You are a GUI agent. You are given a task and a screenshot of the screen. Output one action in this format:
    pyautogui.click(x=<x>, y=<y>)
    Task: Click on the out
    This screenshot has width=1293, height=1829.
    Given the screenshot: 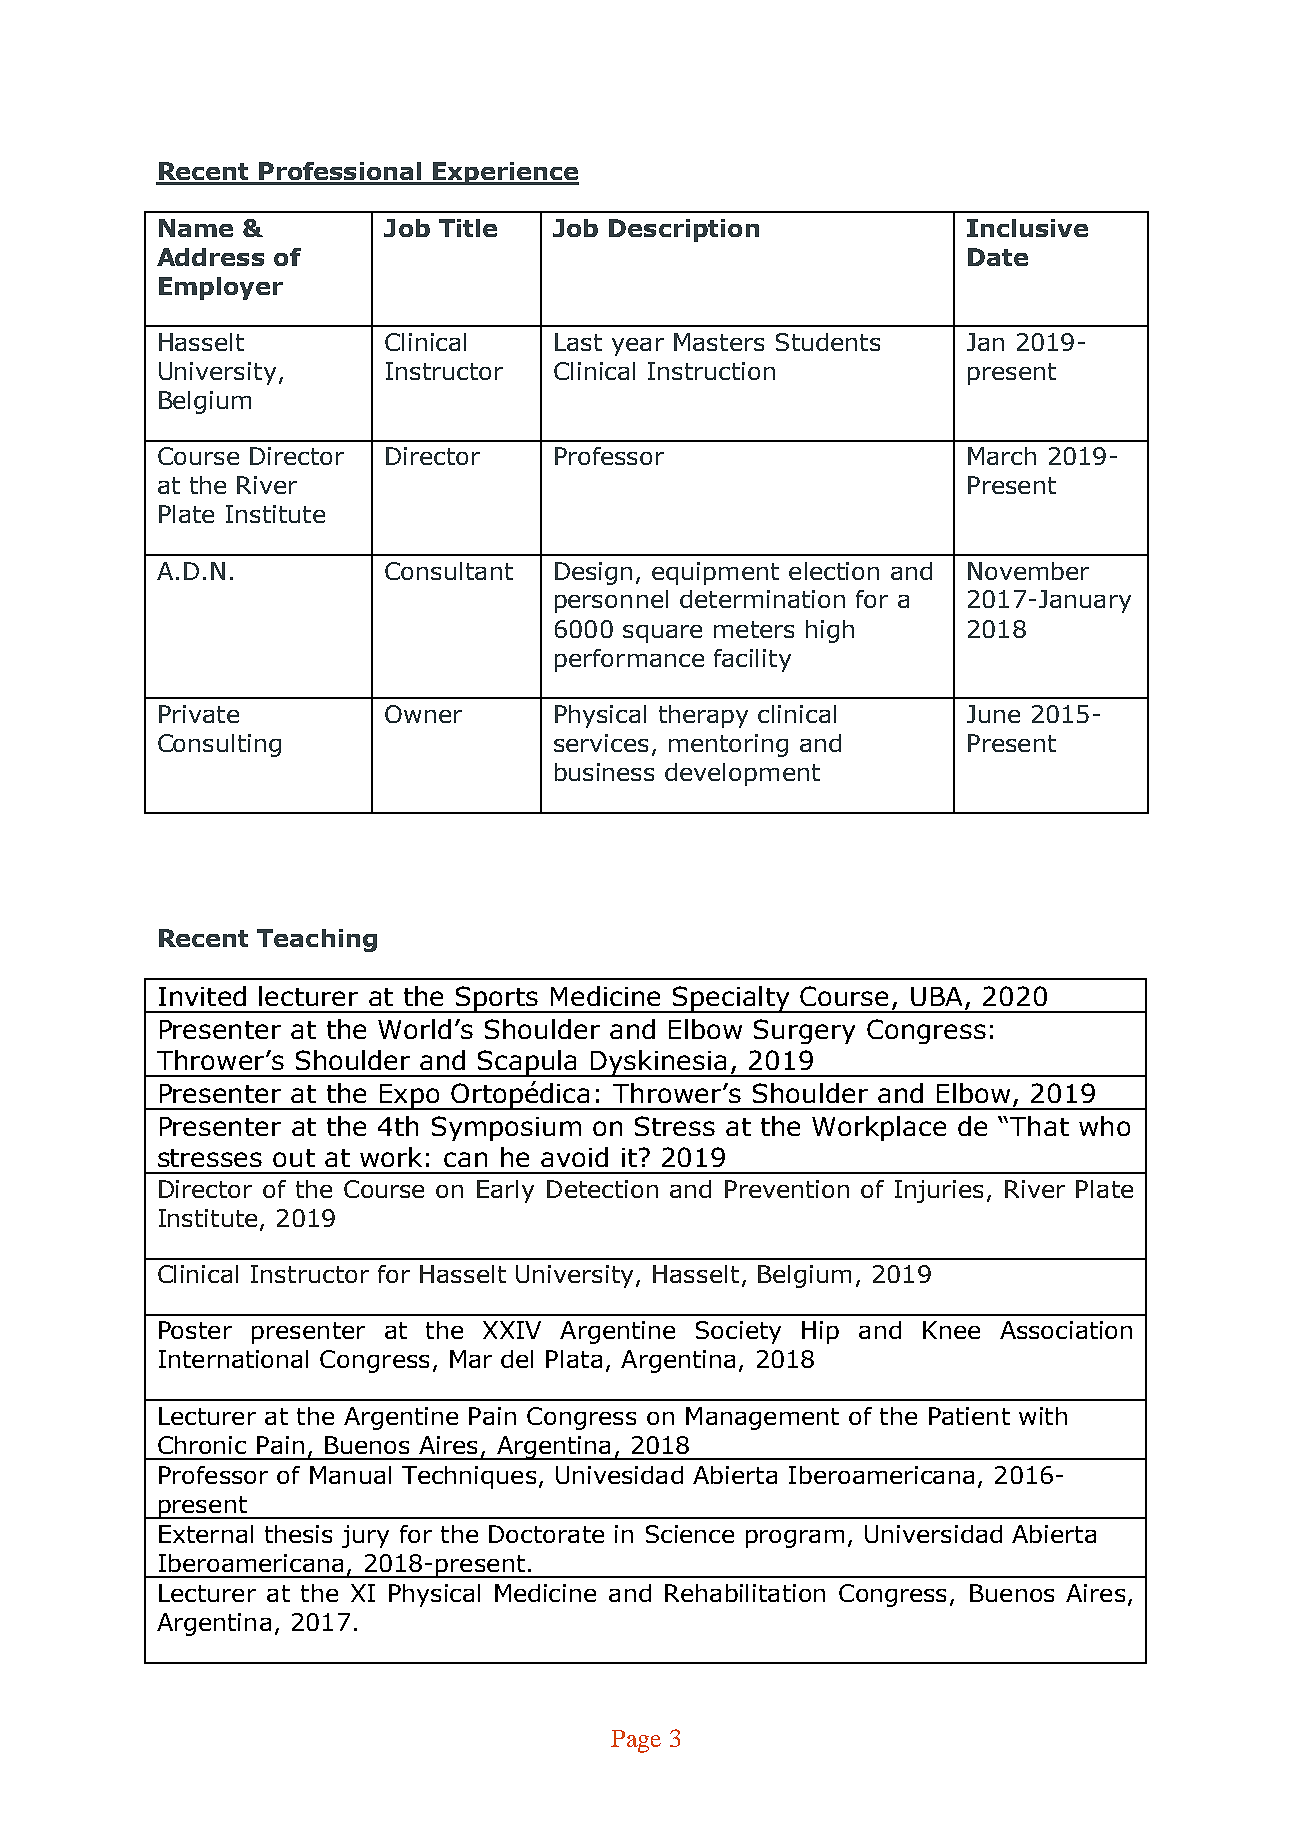 What is the action you would take?
    pyautogui.click(x=294, y=1158)
